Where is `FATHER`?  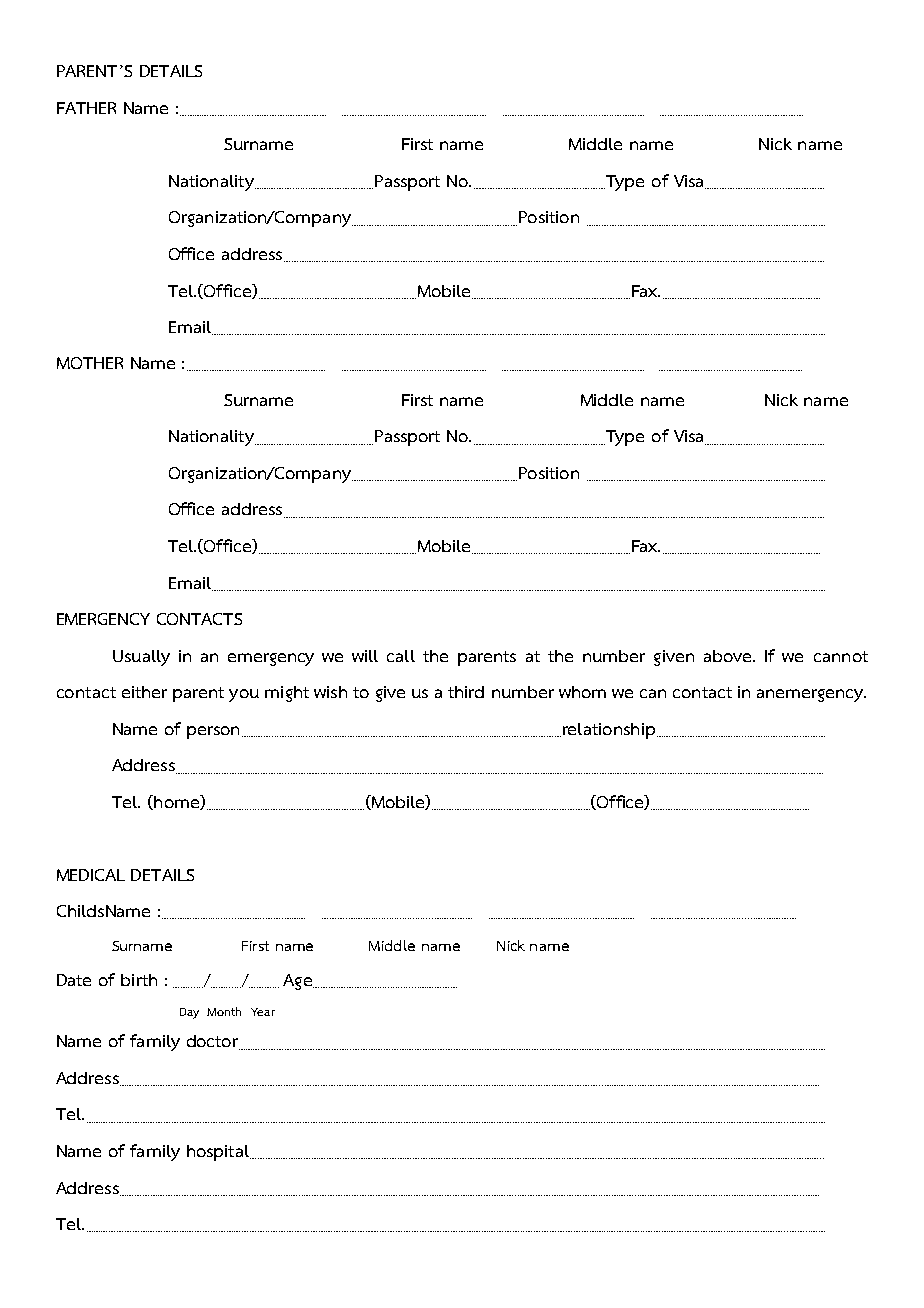 FATHER is located at coordinates (86, 108).
